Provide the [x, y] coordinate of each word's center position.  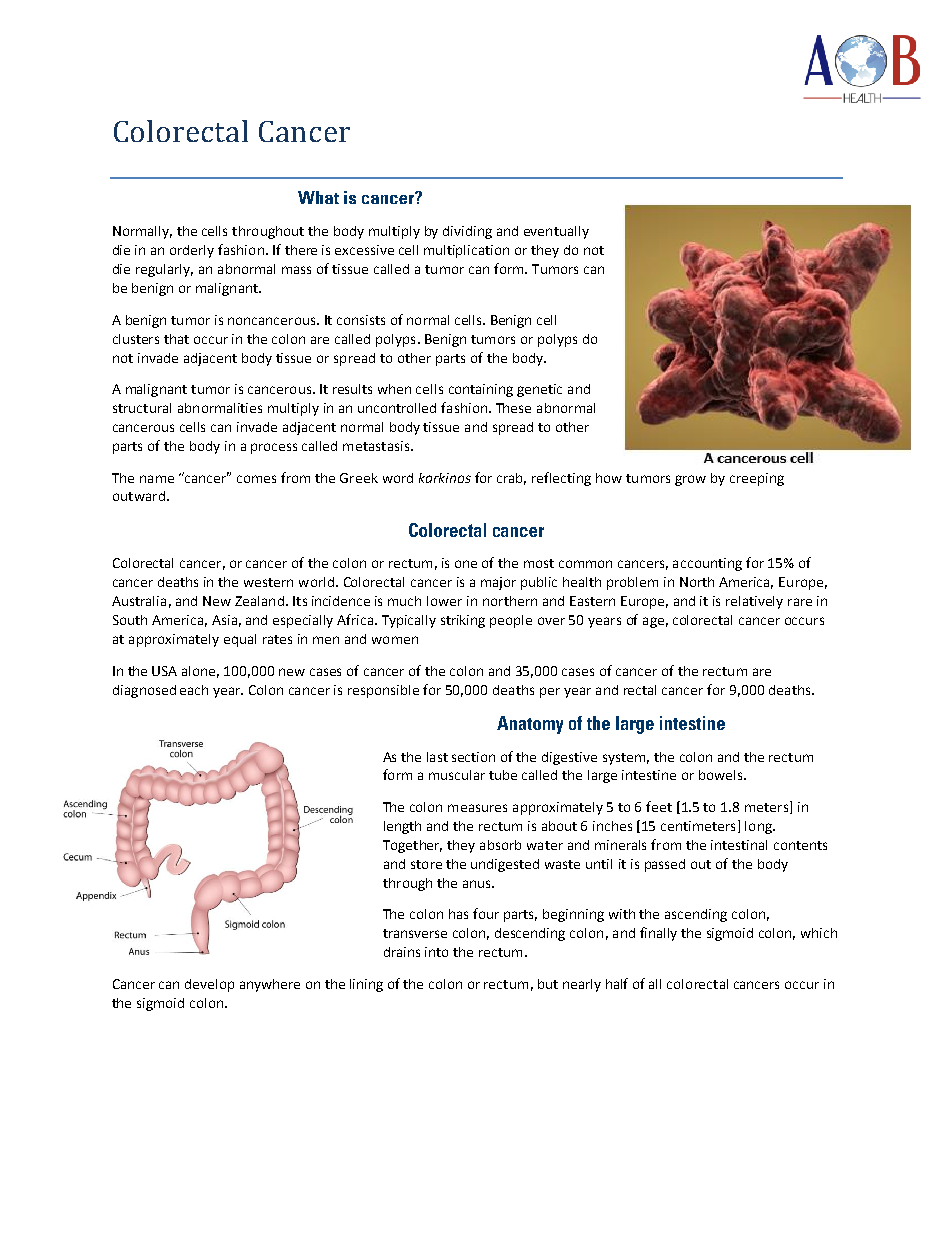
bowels [722, 775]
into [436, 952]
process [274, 448]
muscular [457, 775]
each [194, 690]
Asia [224, 620]
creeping [757, 479]
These [513, 408]
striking [463, 621]
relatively [754, 602]
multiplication [466, 251]
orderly [192, 251]
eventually [556, 232]
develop [209, 985]
